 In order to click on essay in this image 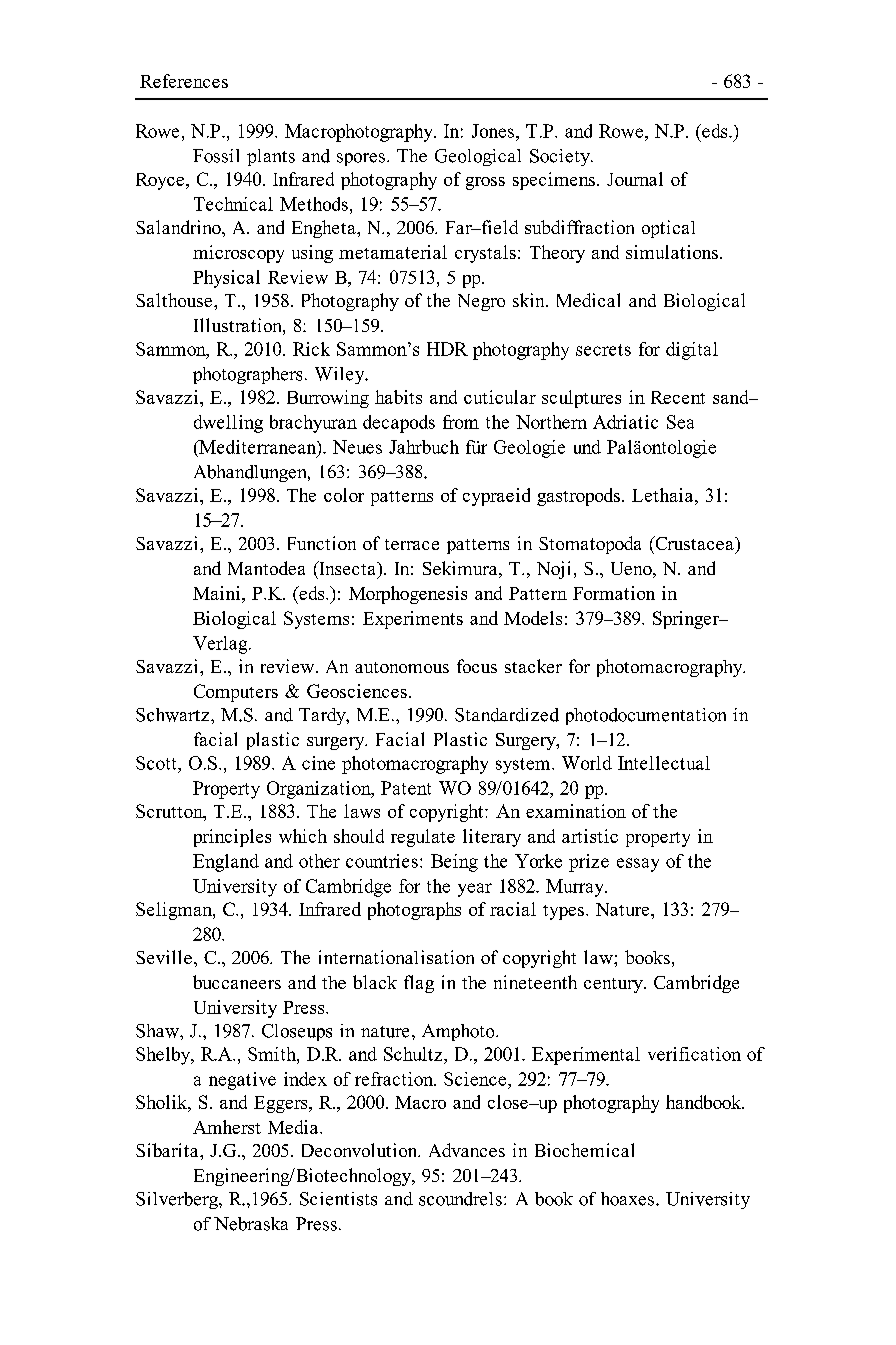, I will do `click(638, 865)`.
